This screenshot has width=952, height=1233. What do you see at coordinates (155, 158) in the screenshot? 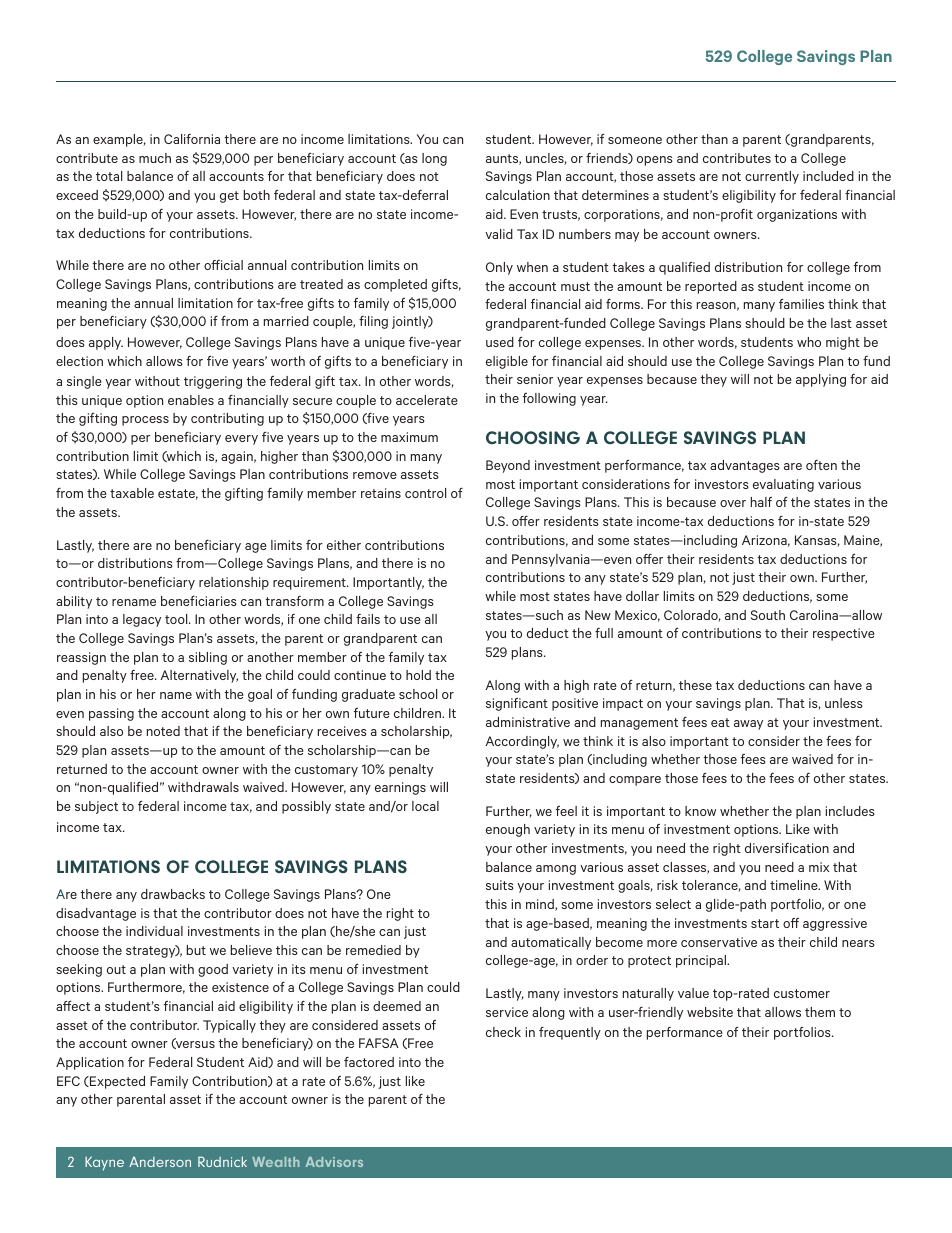
I see `much` at bounding box center [155, 158].
